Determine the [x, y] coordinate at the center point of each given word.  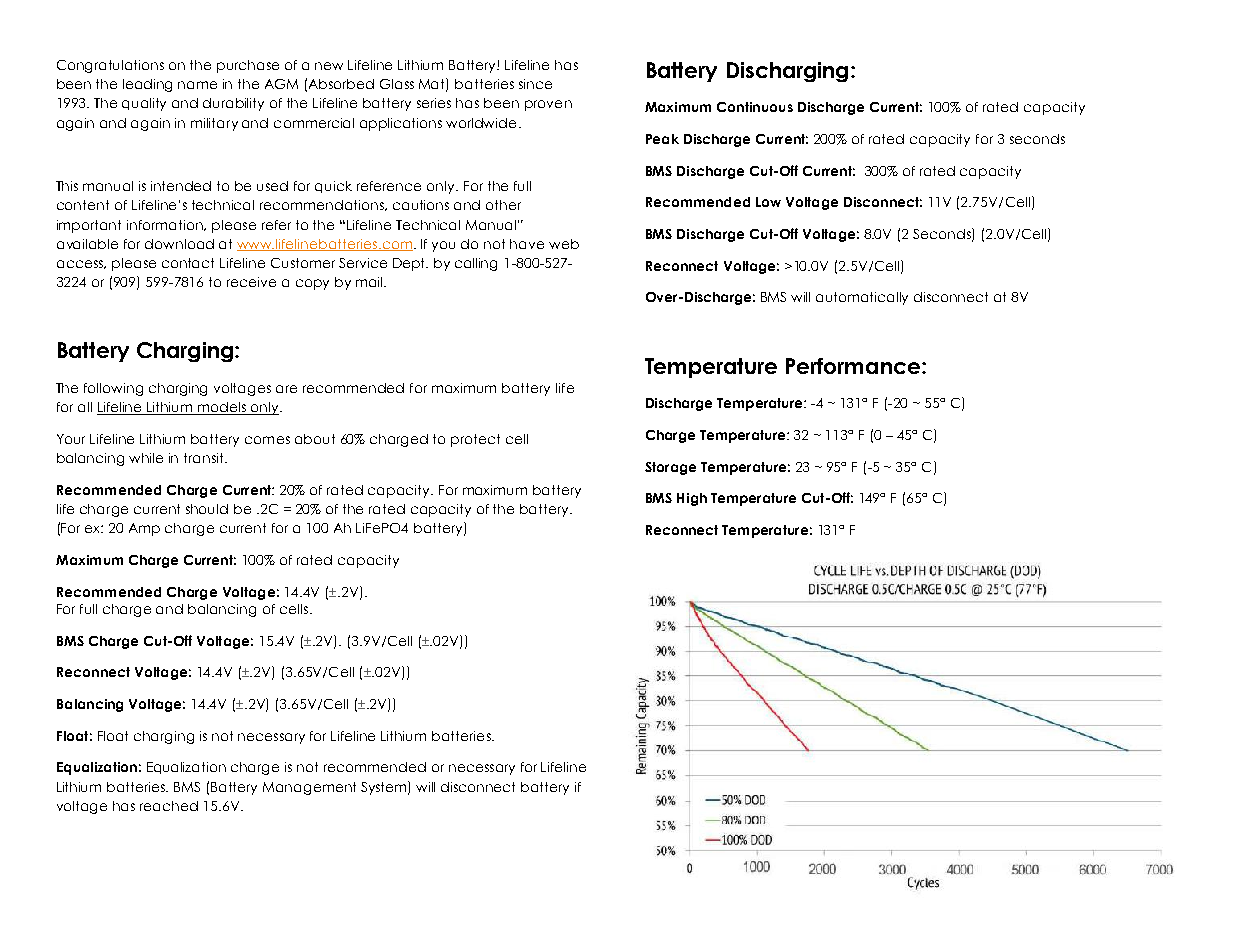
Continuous [755, 107]
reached [169, 806]
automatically [862, 298]
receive [251, 282]
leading [147, 85]
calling [476, 264]
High [692, 499]
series [434, 103]
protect [475, 440]
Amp [144, 529]
